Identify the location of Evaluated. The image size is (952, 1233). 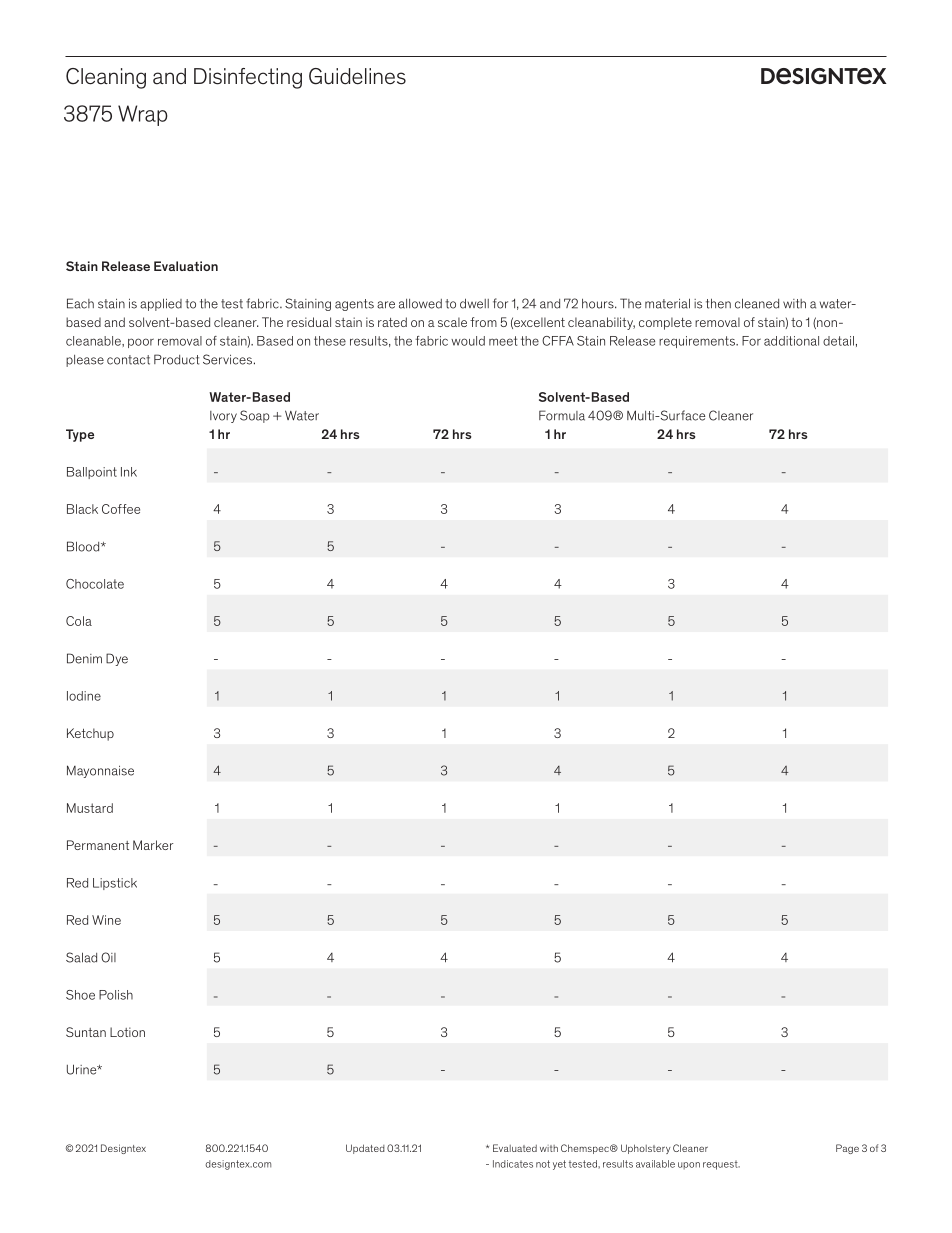
(515, 1148).
